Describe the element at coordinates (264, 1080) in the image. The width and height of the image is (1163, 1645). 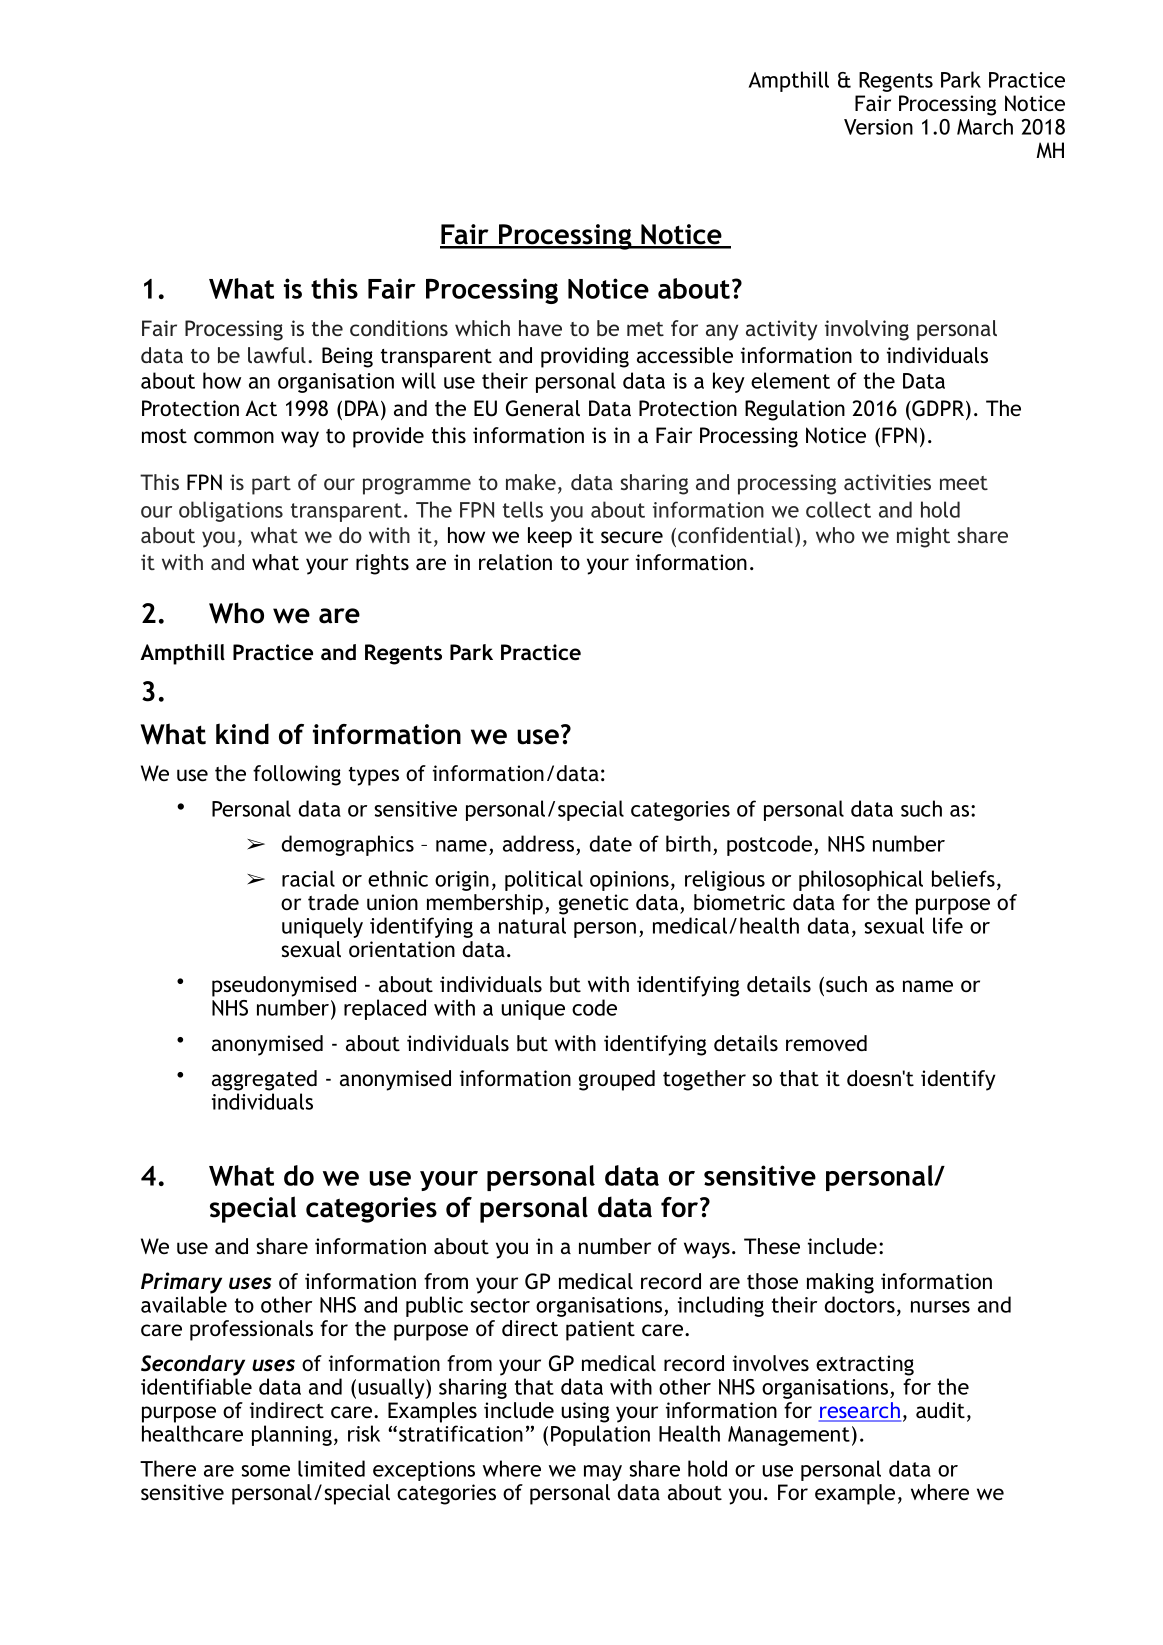
I see `aggregated` at that location.
